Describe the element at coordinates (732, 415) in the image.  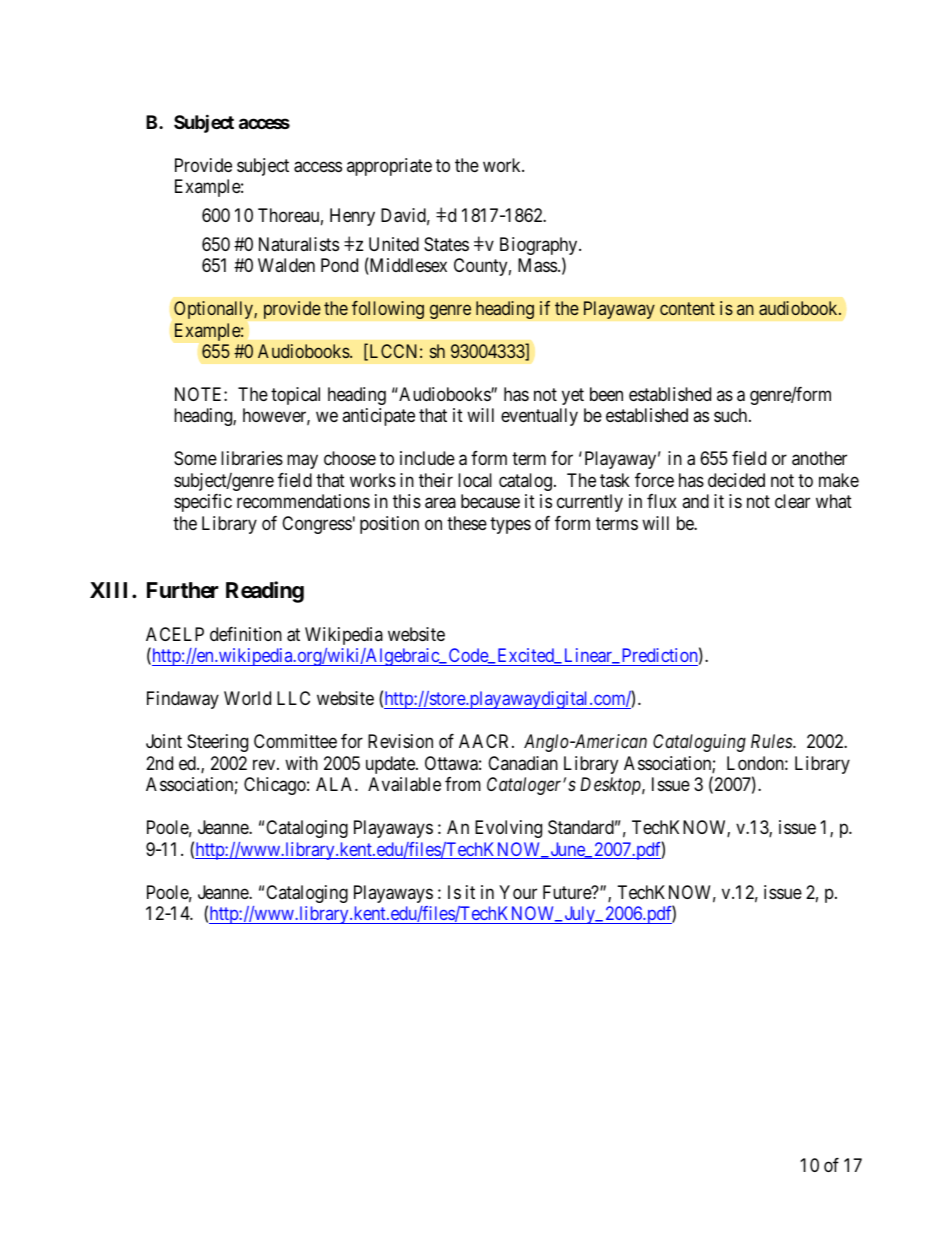
I see `such` at that location.
